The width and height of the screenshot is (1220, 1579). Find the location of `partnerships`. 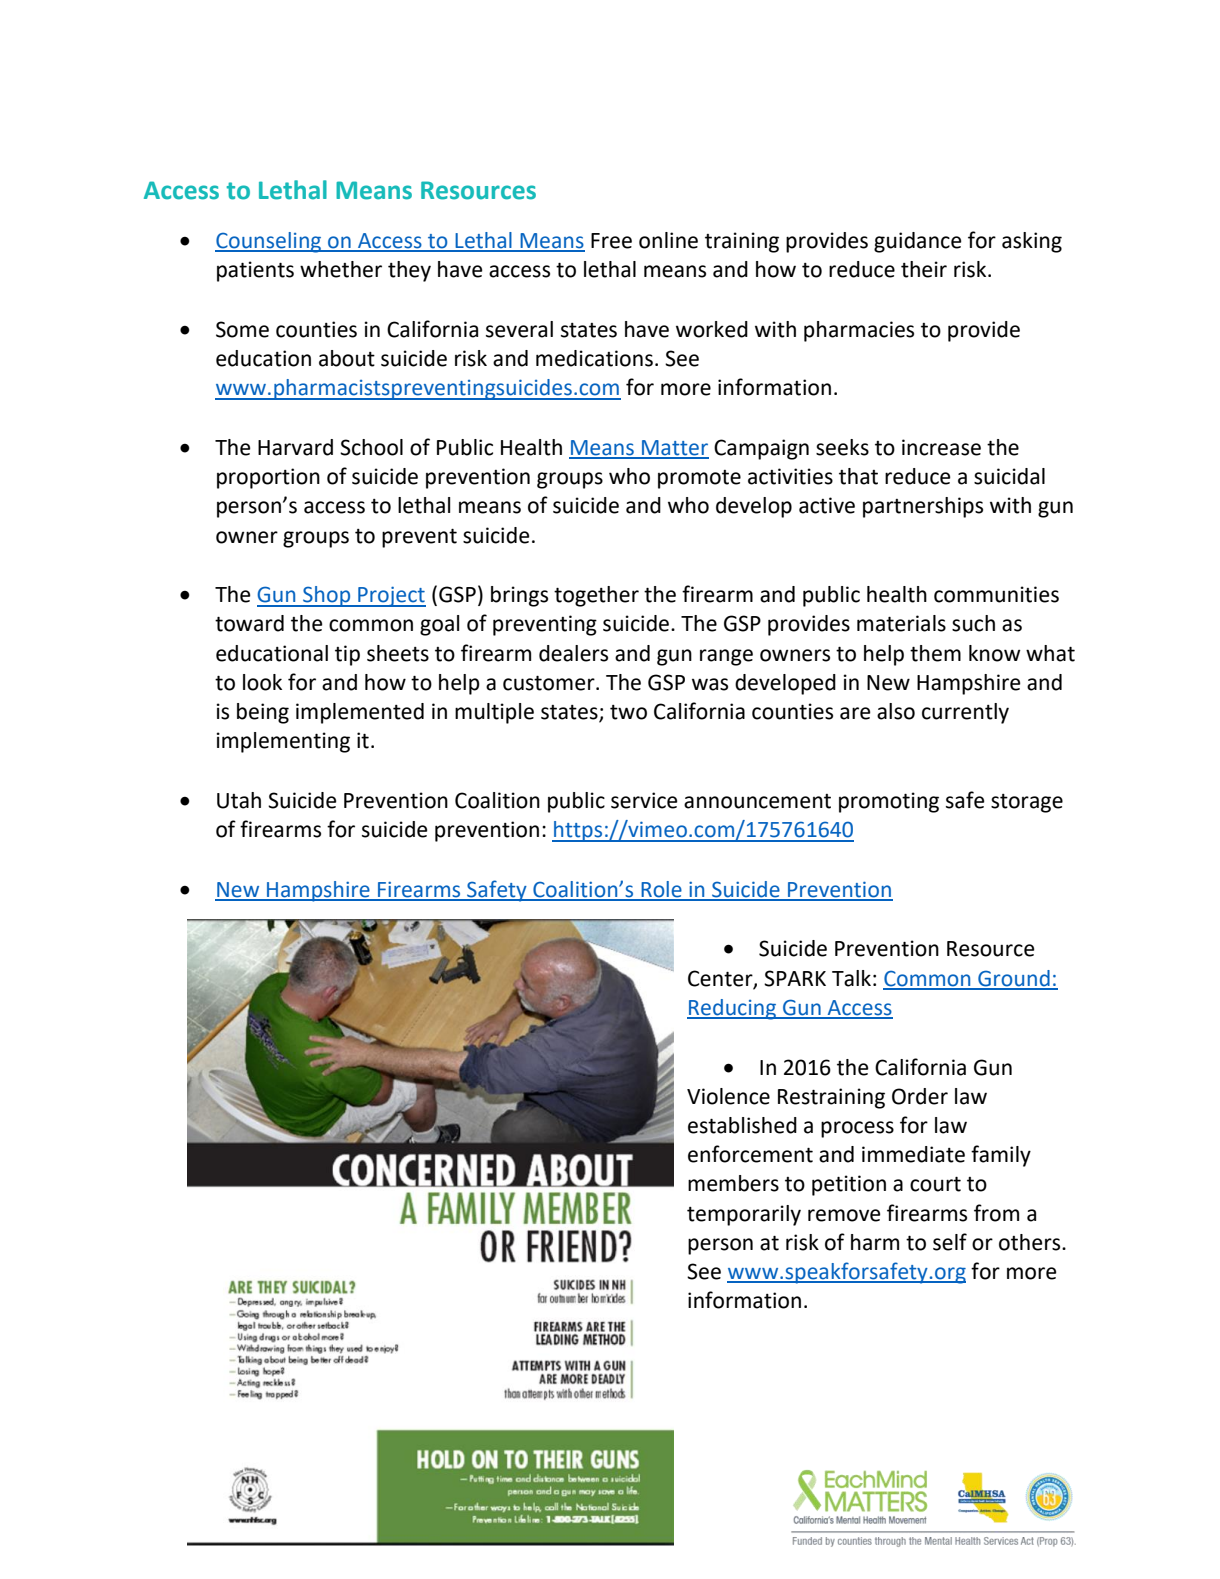

partnerships is located at coordinates (923, 507).
